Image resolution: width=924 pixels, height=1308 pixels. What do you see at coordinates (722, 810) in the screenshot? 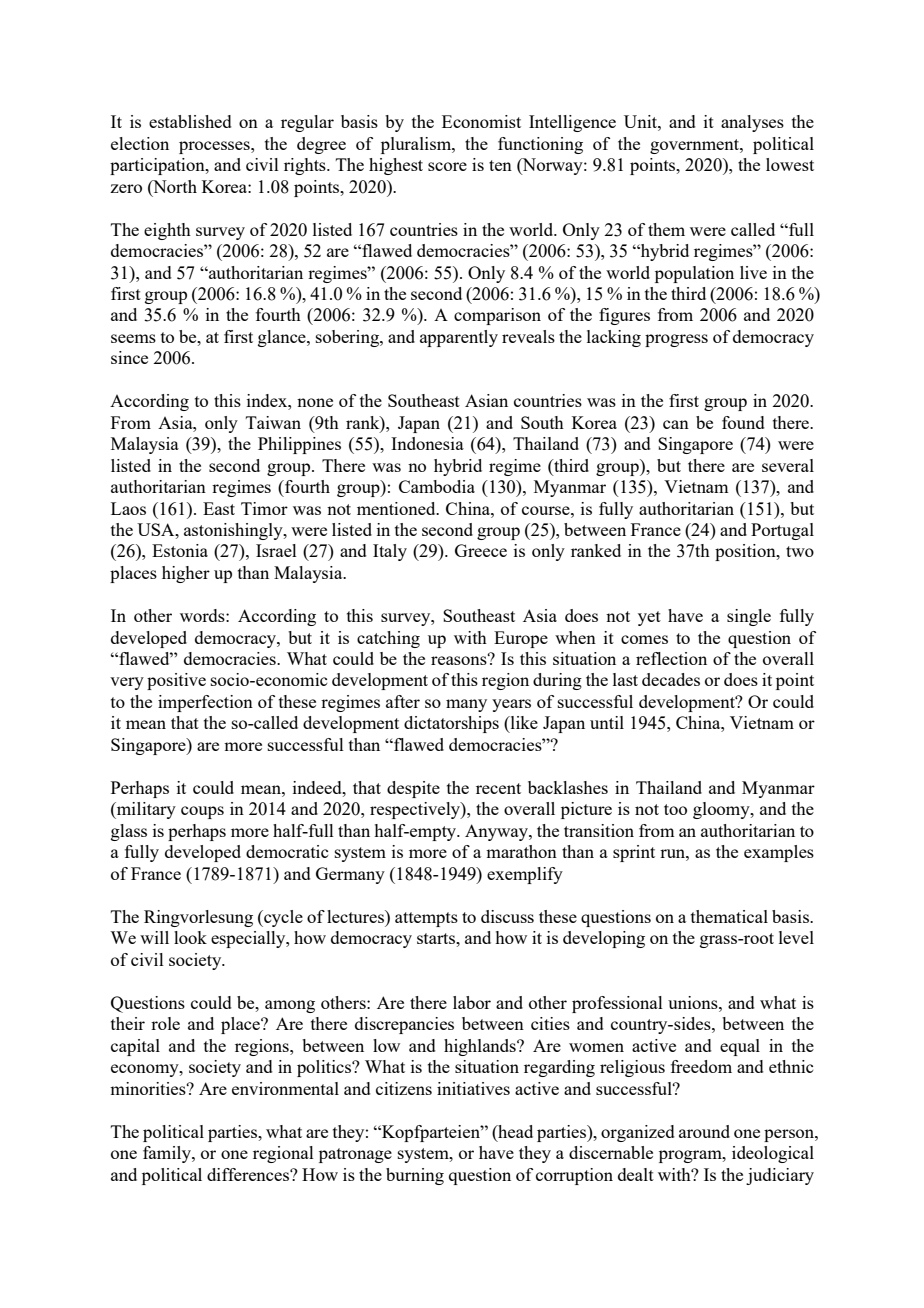
I see `gloomy` at bounding box center [722, 810].
